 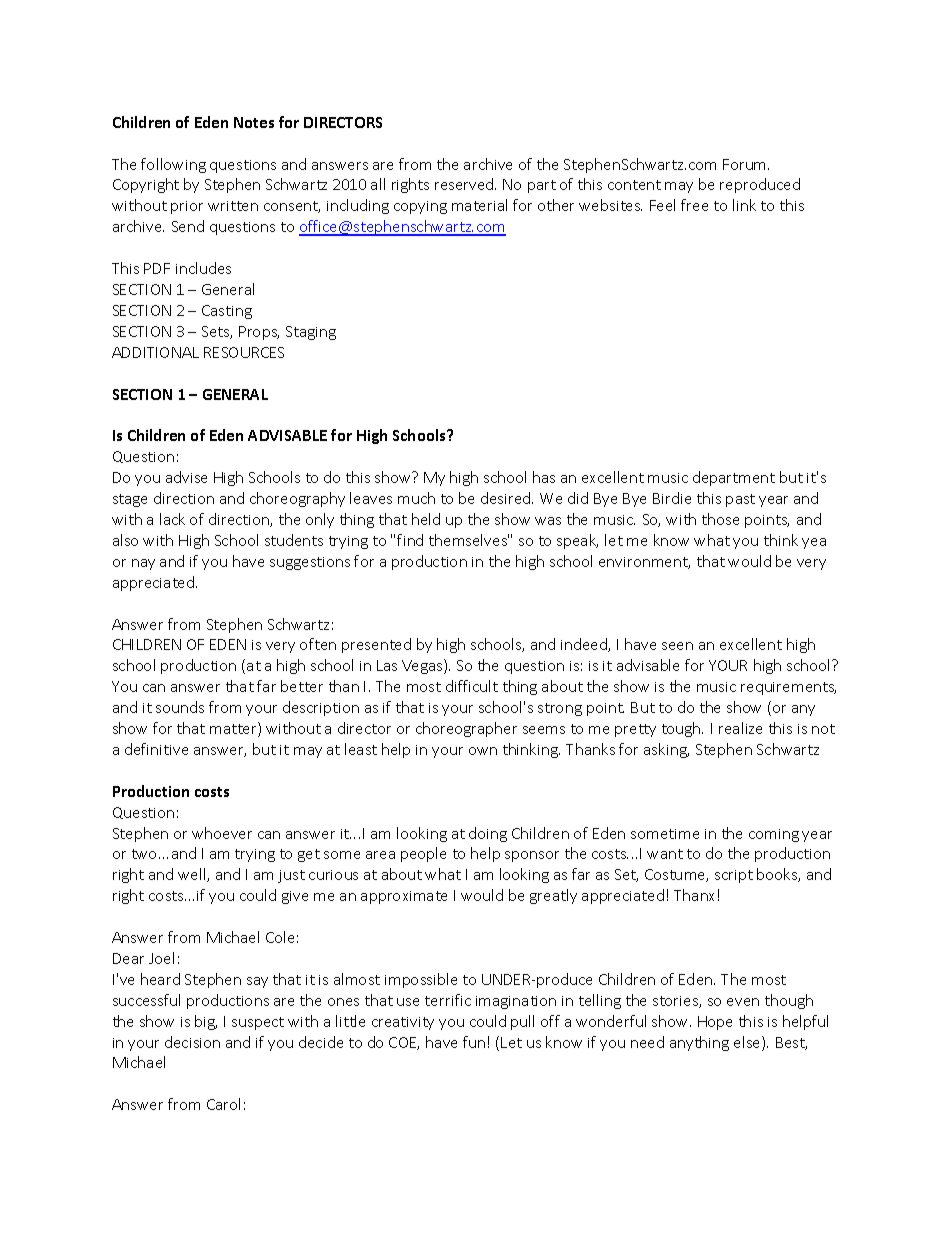 I want to click on reserved, so click(x=465, y=184).
